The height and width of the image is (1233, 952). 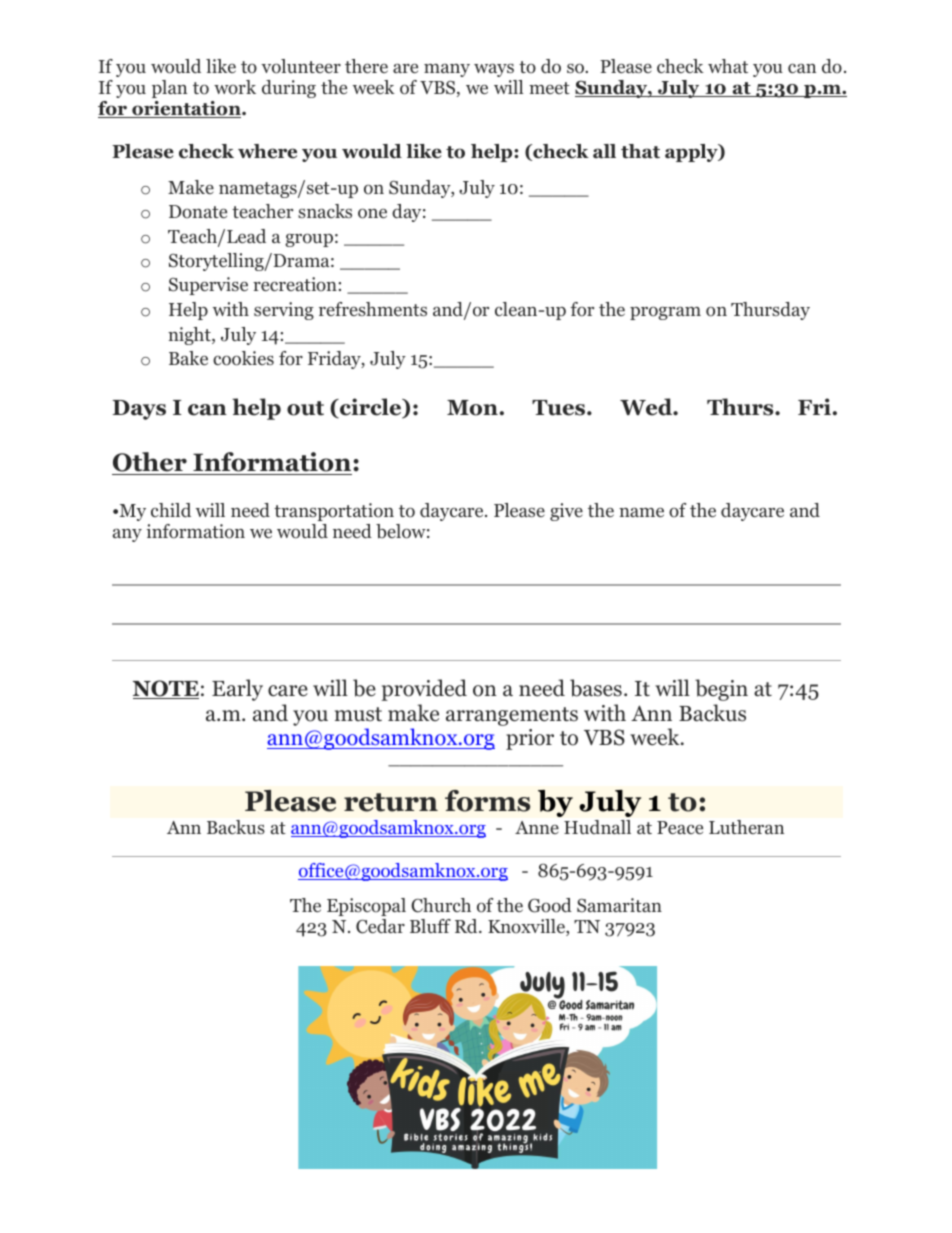 I want to click on transportation, so click(x=334, y=512).
